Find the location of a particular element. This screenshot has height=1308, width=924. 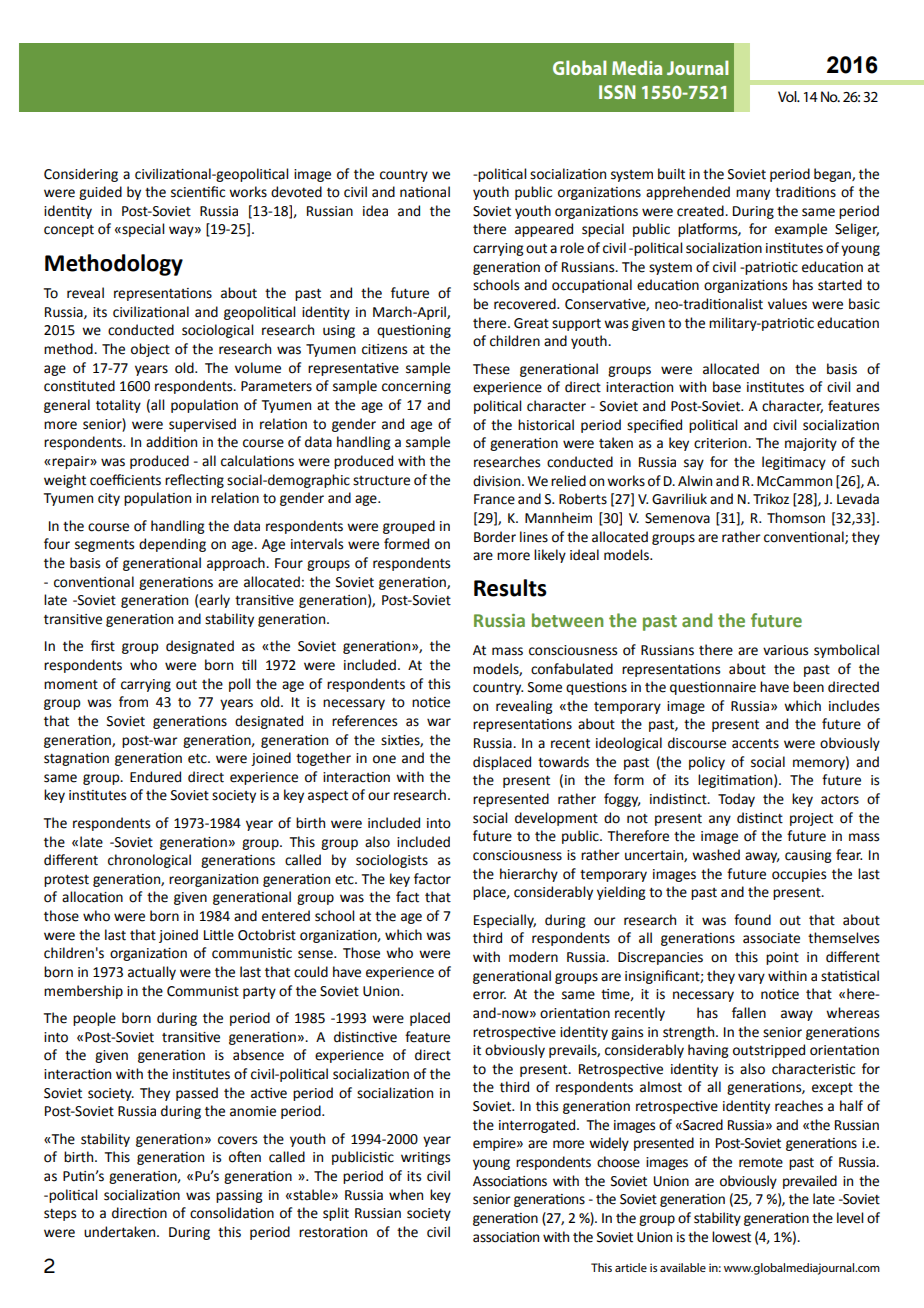

lowest is located at coordinates (731, 1237).
